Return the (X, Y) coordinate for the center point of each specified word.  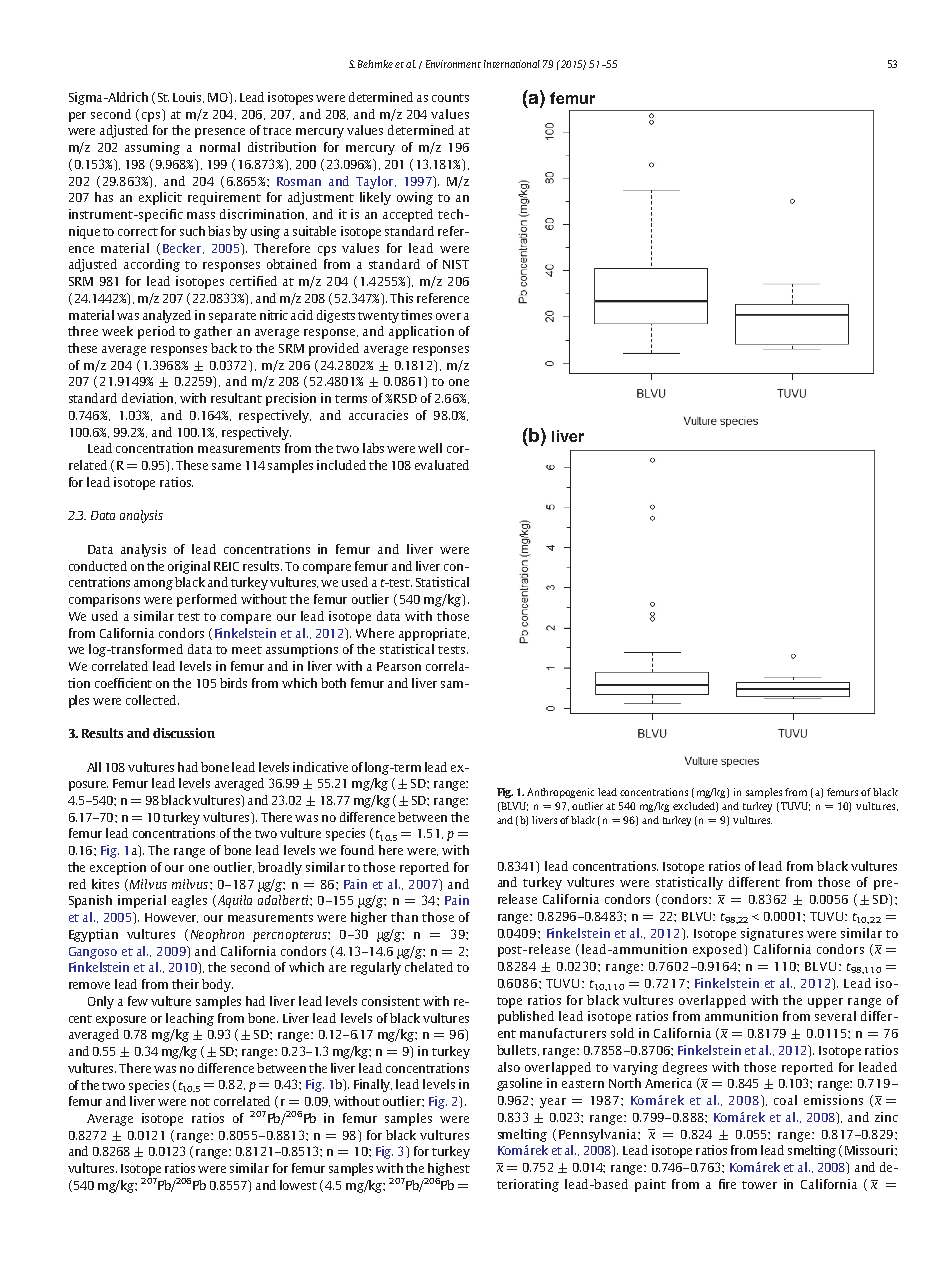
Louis (188, 97)
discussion (184, 733)
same (226, 466)
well (430, 448)
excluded (695, 807)
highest (449, 1169)
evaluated (442, 465)
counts (450, 98)
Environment (453, 64)
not (200, 1102)
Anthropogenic (560, 793)
